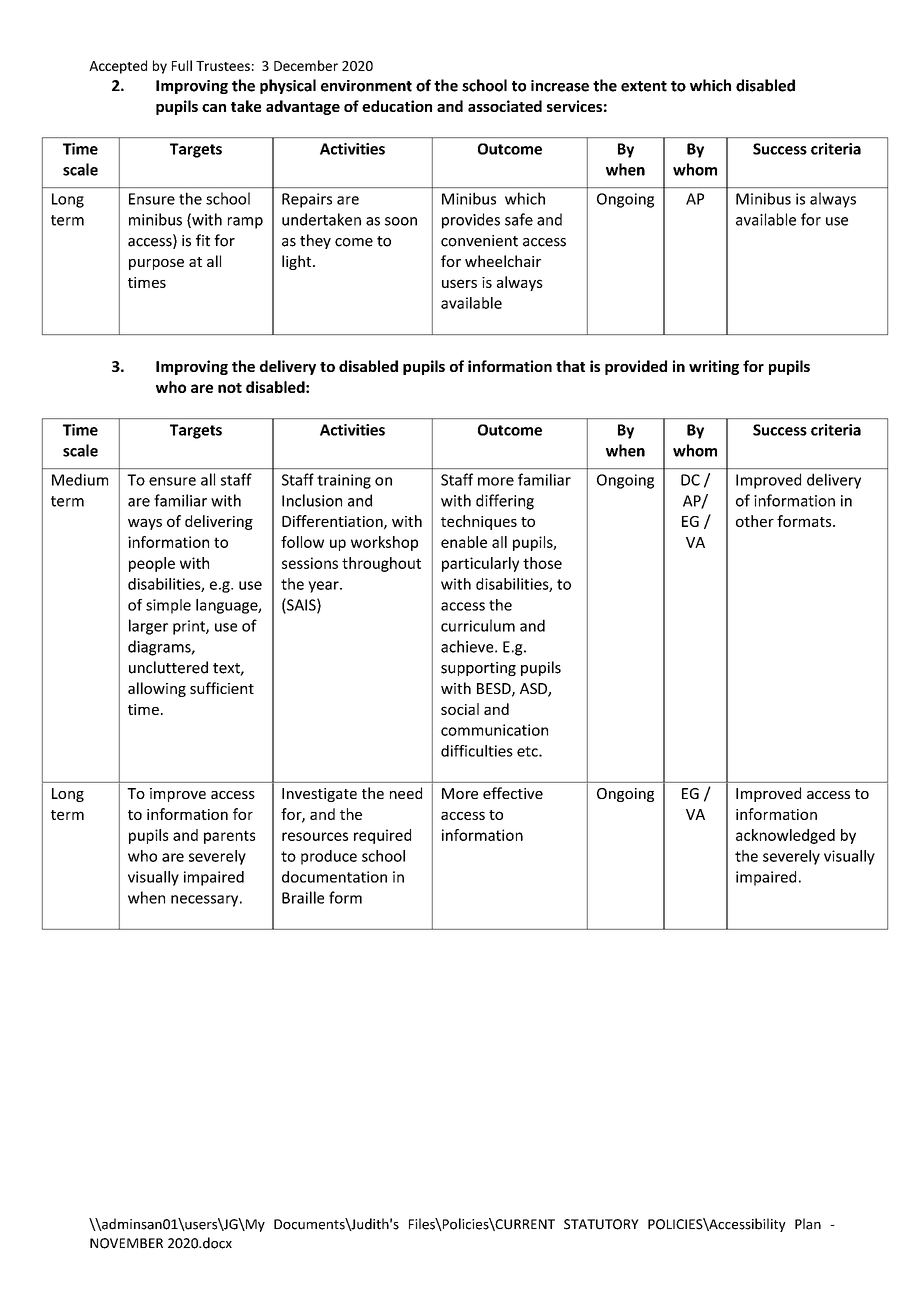 The height and width of the screenshot is (1308, 924). What do you see at coordinates (644, 86) in the screenshot?
I see `extent` at bounding box center [644, 86].
